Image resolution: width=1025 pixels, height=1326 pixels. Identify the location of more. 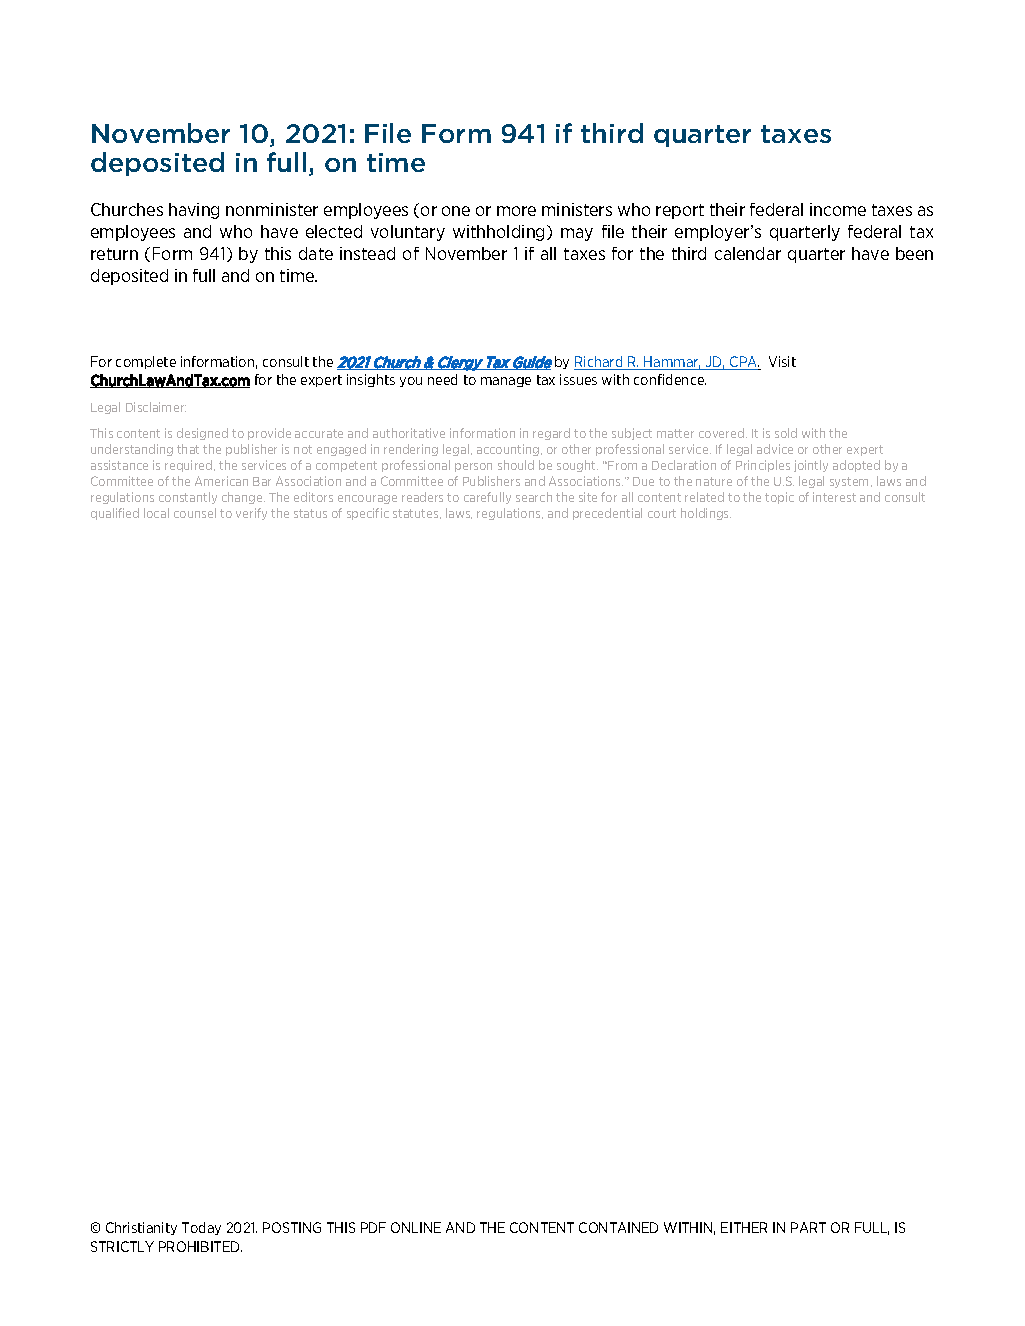
(516, 211).
